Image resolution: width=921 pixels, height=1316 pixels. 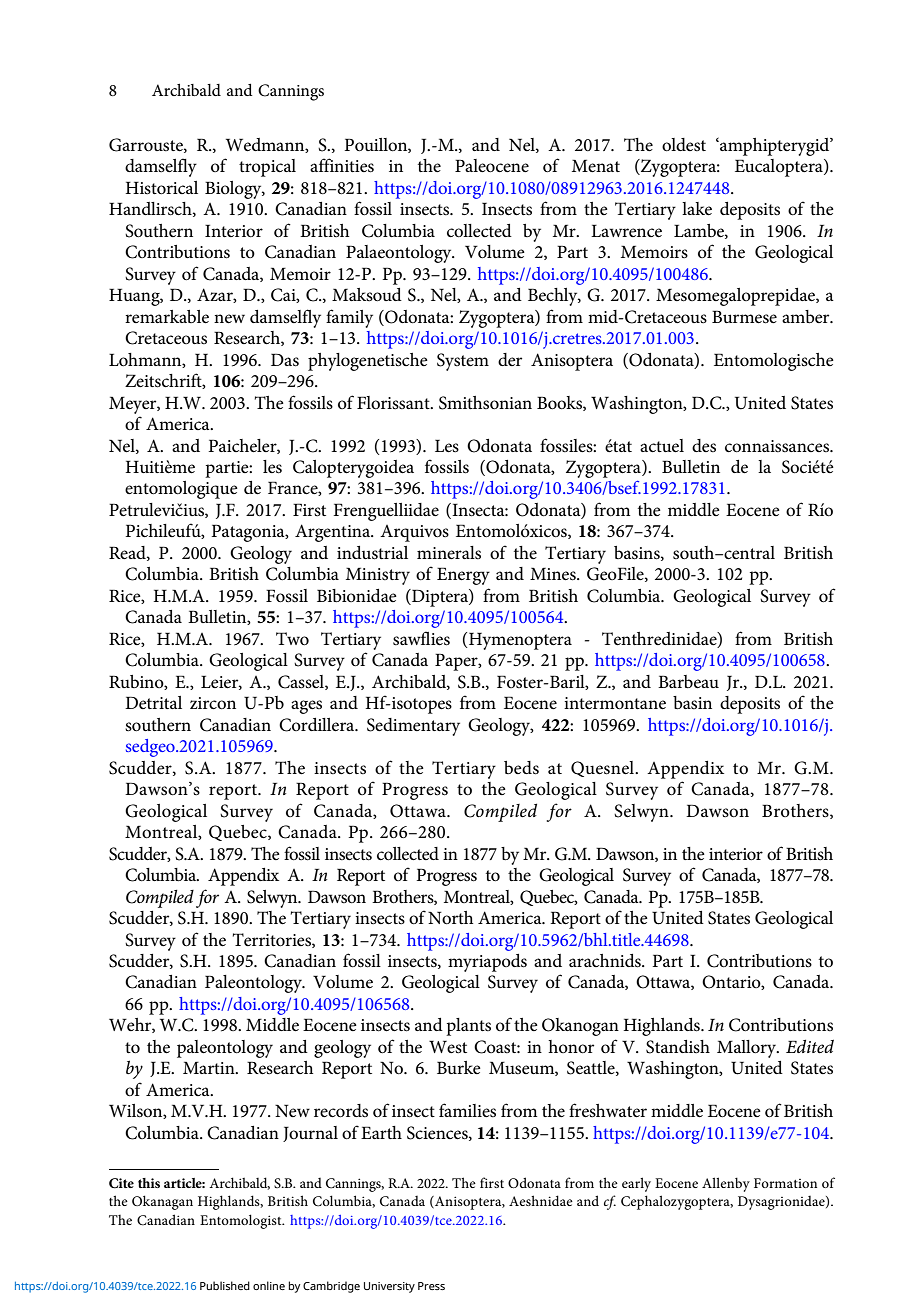 I want to click on zircon, so click(x=213, y=703).
